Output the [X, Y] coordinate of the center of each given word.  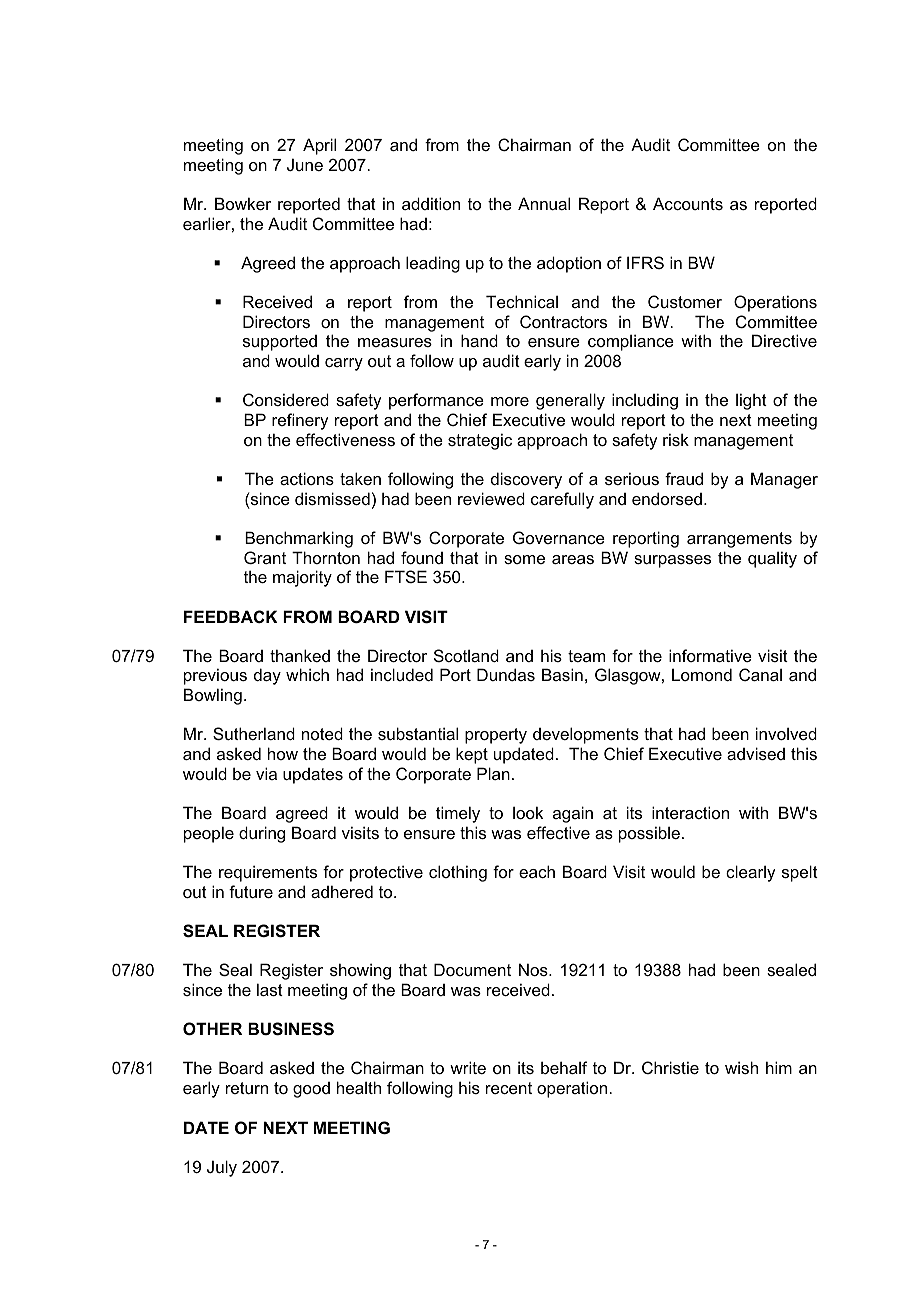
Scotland [466, 655]
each [537, 871]
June [305, 164]
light [751, 401]
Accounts [688, 203]
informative [710, 655]
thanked [300, 655]
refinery [300, 421]
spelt [800, 873]
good [311, 1090]
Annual [544, 203]
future [251, 891]
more [510, 401]
